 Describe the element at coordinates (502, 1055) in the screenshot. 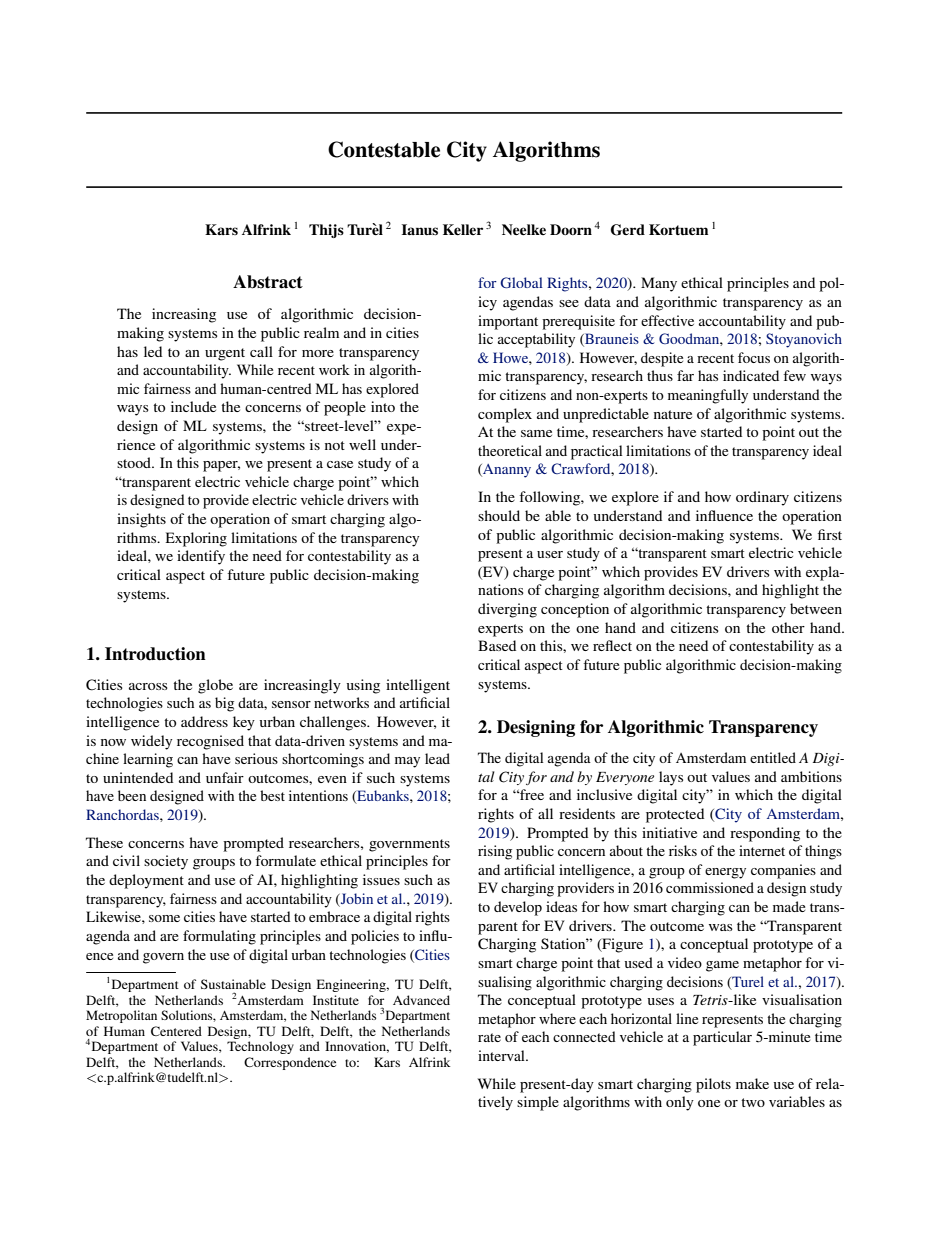

I see `interval` at that location.
